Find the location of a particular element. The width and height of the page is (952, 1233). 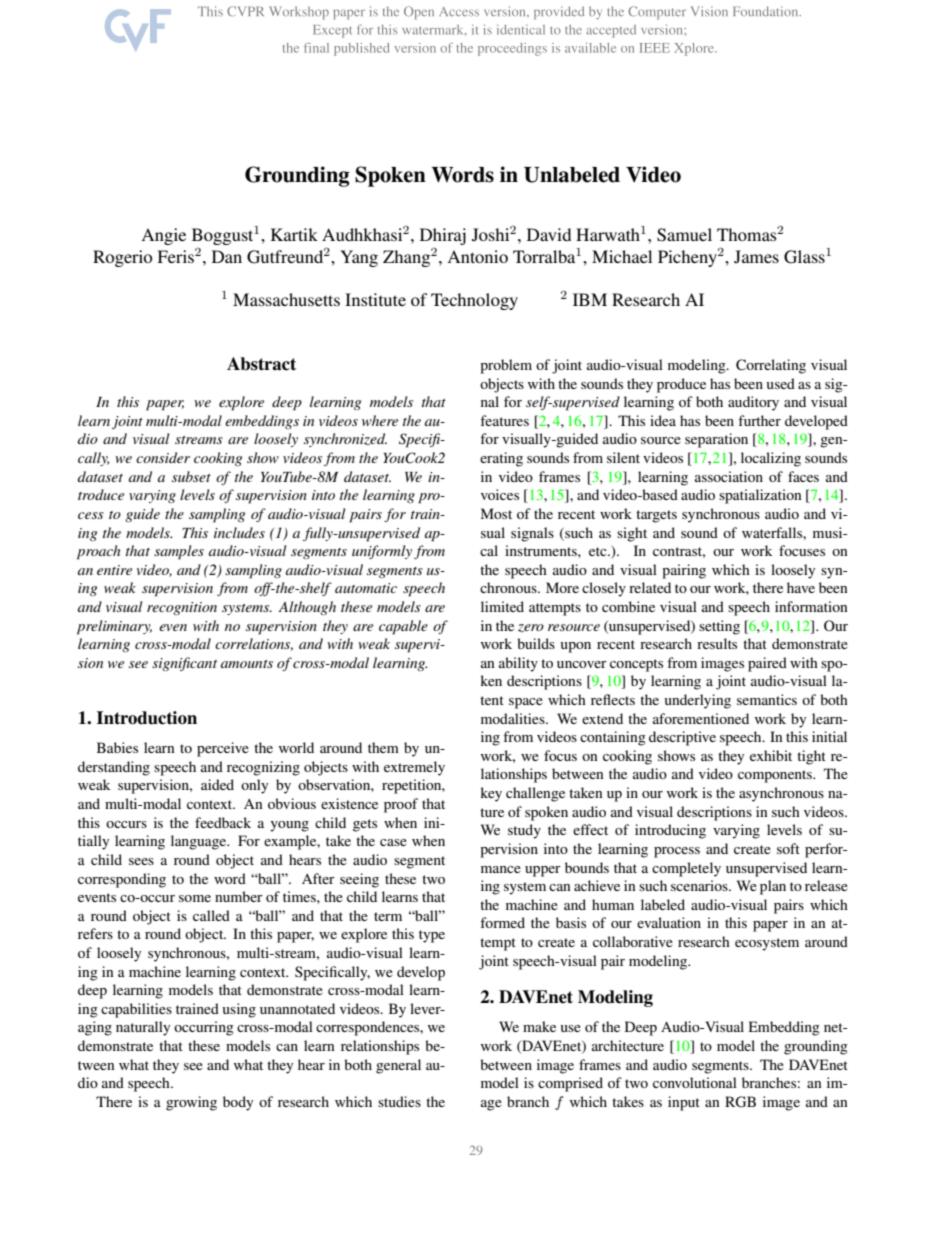

results is located at coordinates (717, 643).
